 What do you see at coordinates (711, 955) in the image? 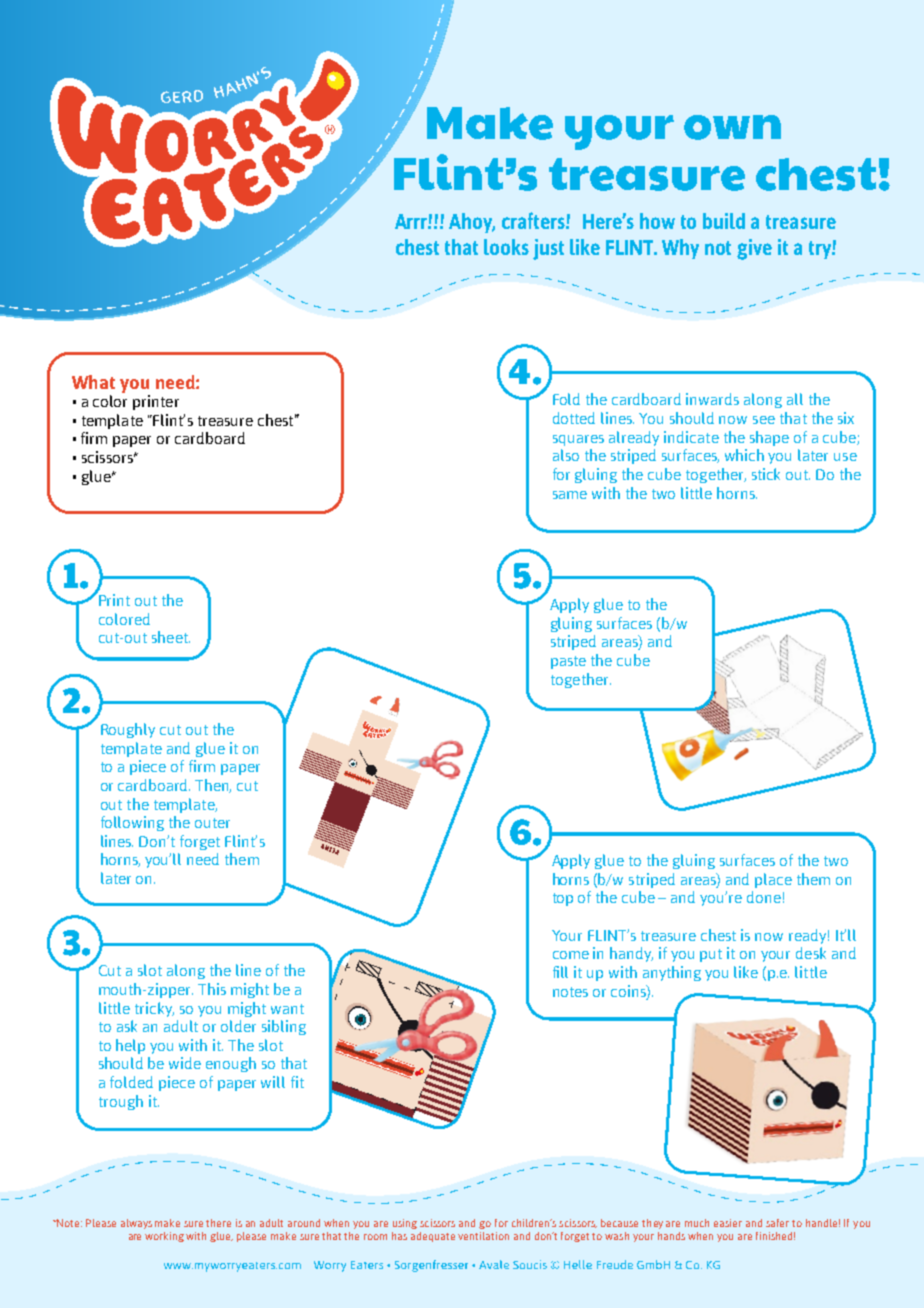
I see `put` at bounding box center [711, 955].
